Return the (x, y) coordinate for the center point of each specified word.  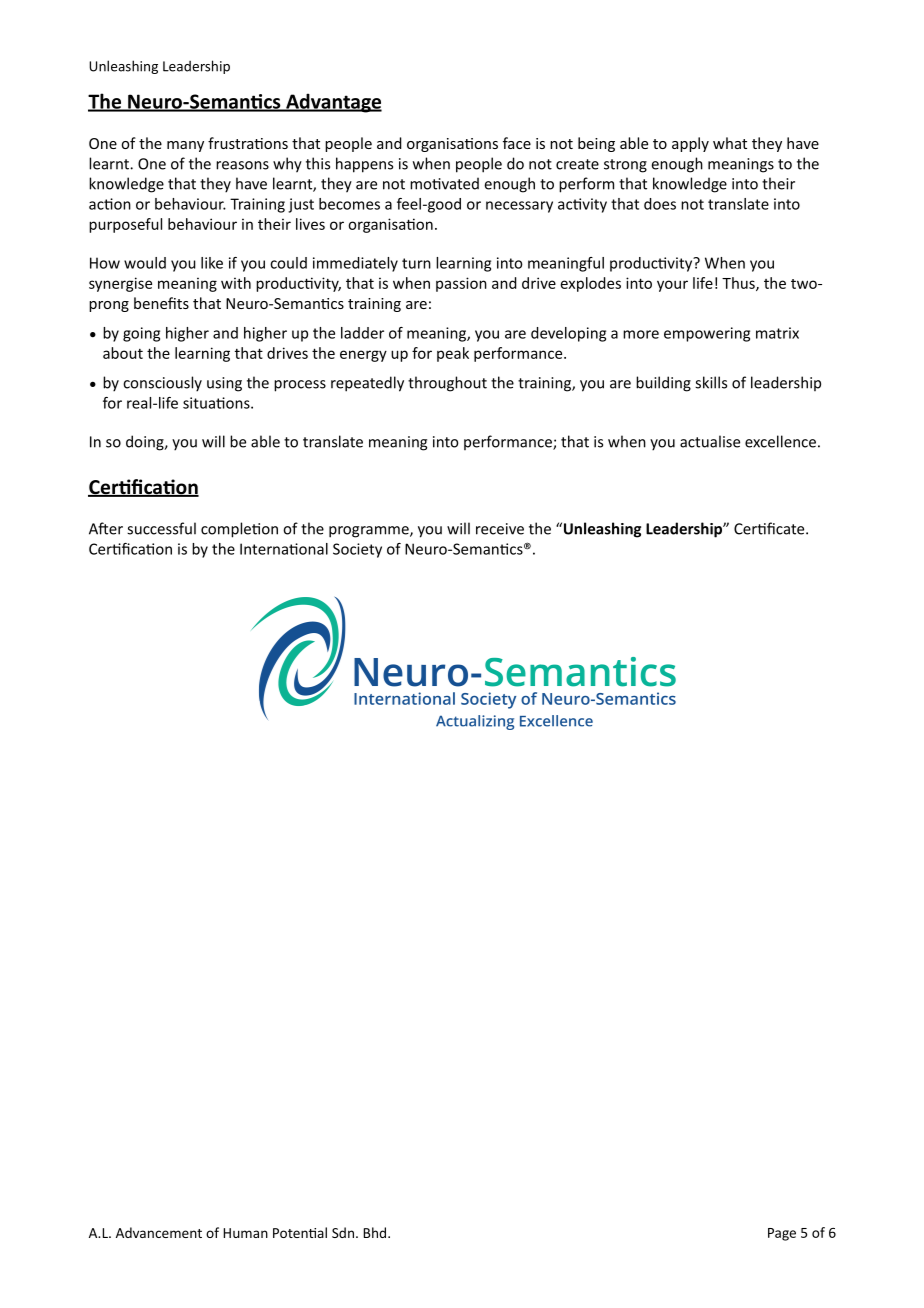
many (185, 146)
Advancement (159, 1232)
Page (782, 1234)
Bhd (376, 1232)
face (517, 143)
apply (690, 144)
